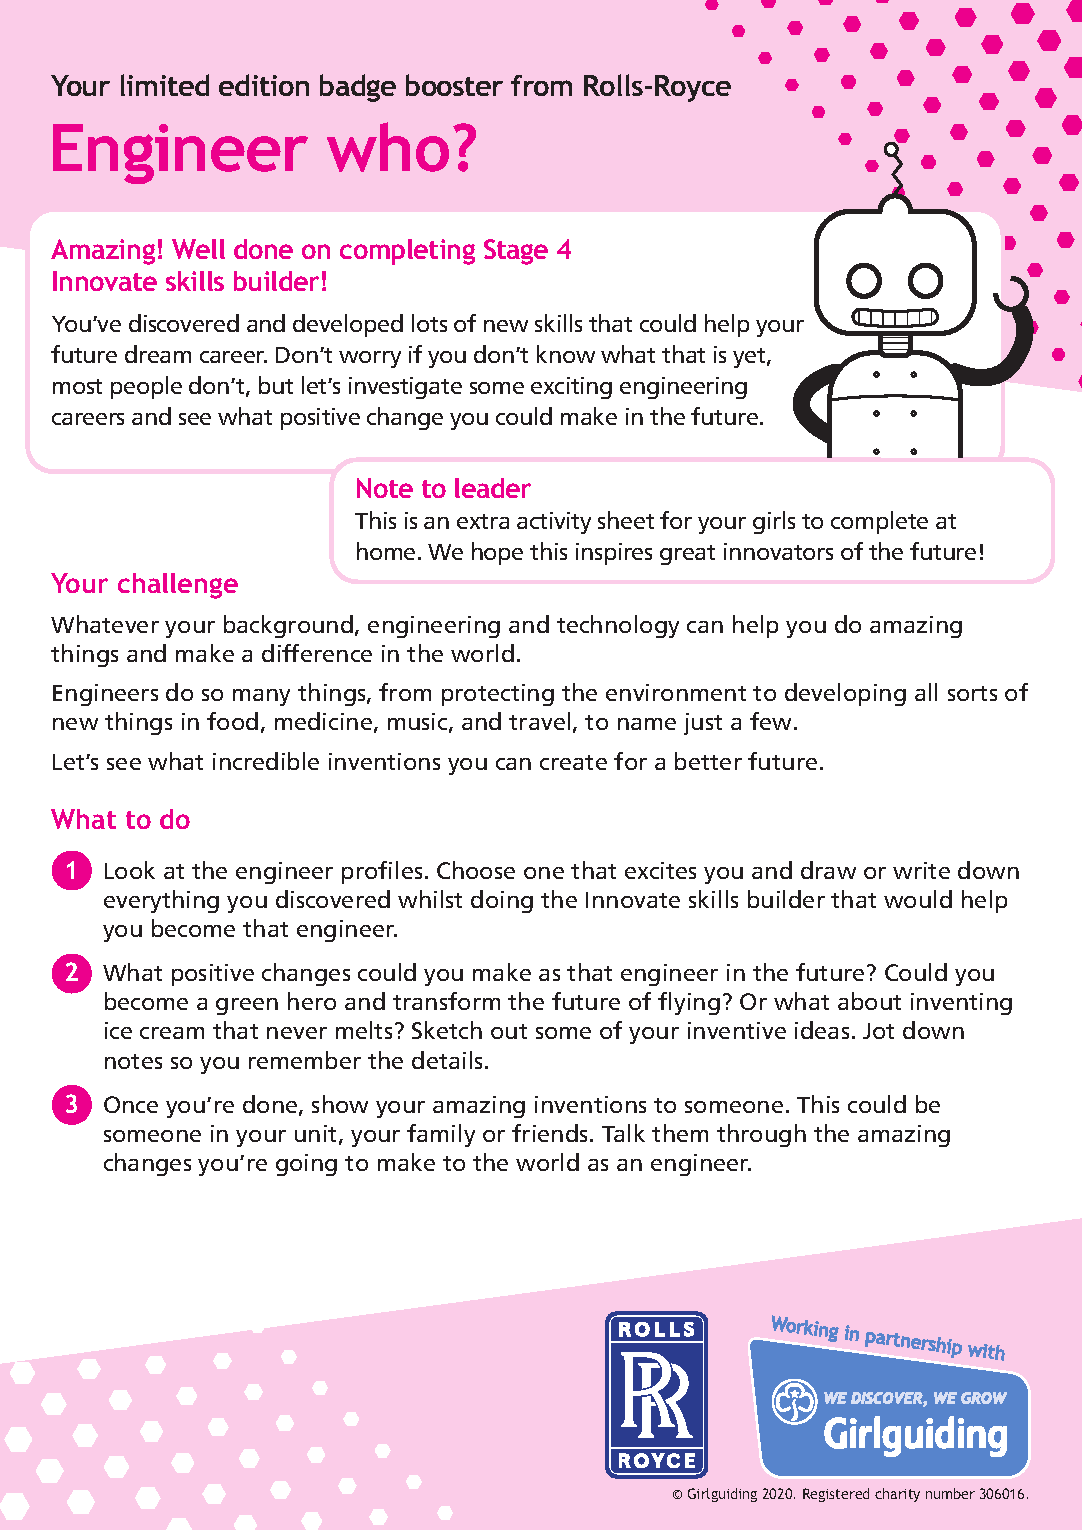 Image resolution: width=1082 pixels, height=1530 pixels. I want to click on Registered, so click(836, 1495).
